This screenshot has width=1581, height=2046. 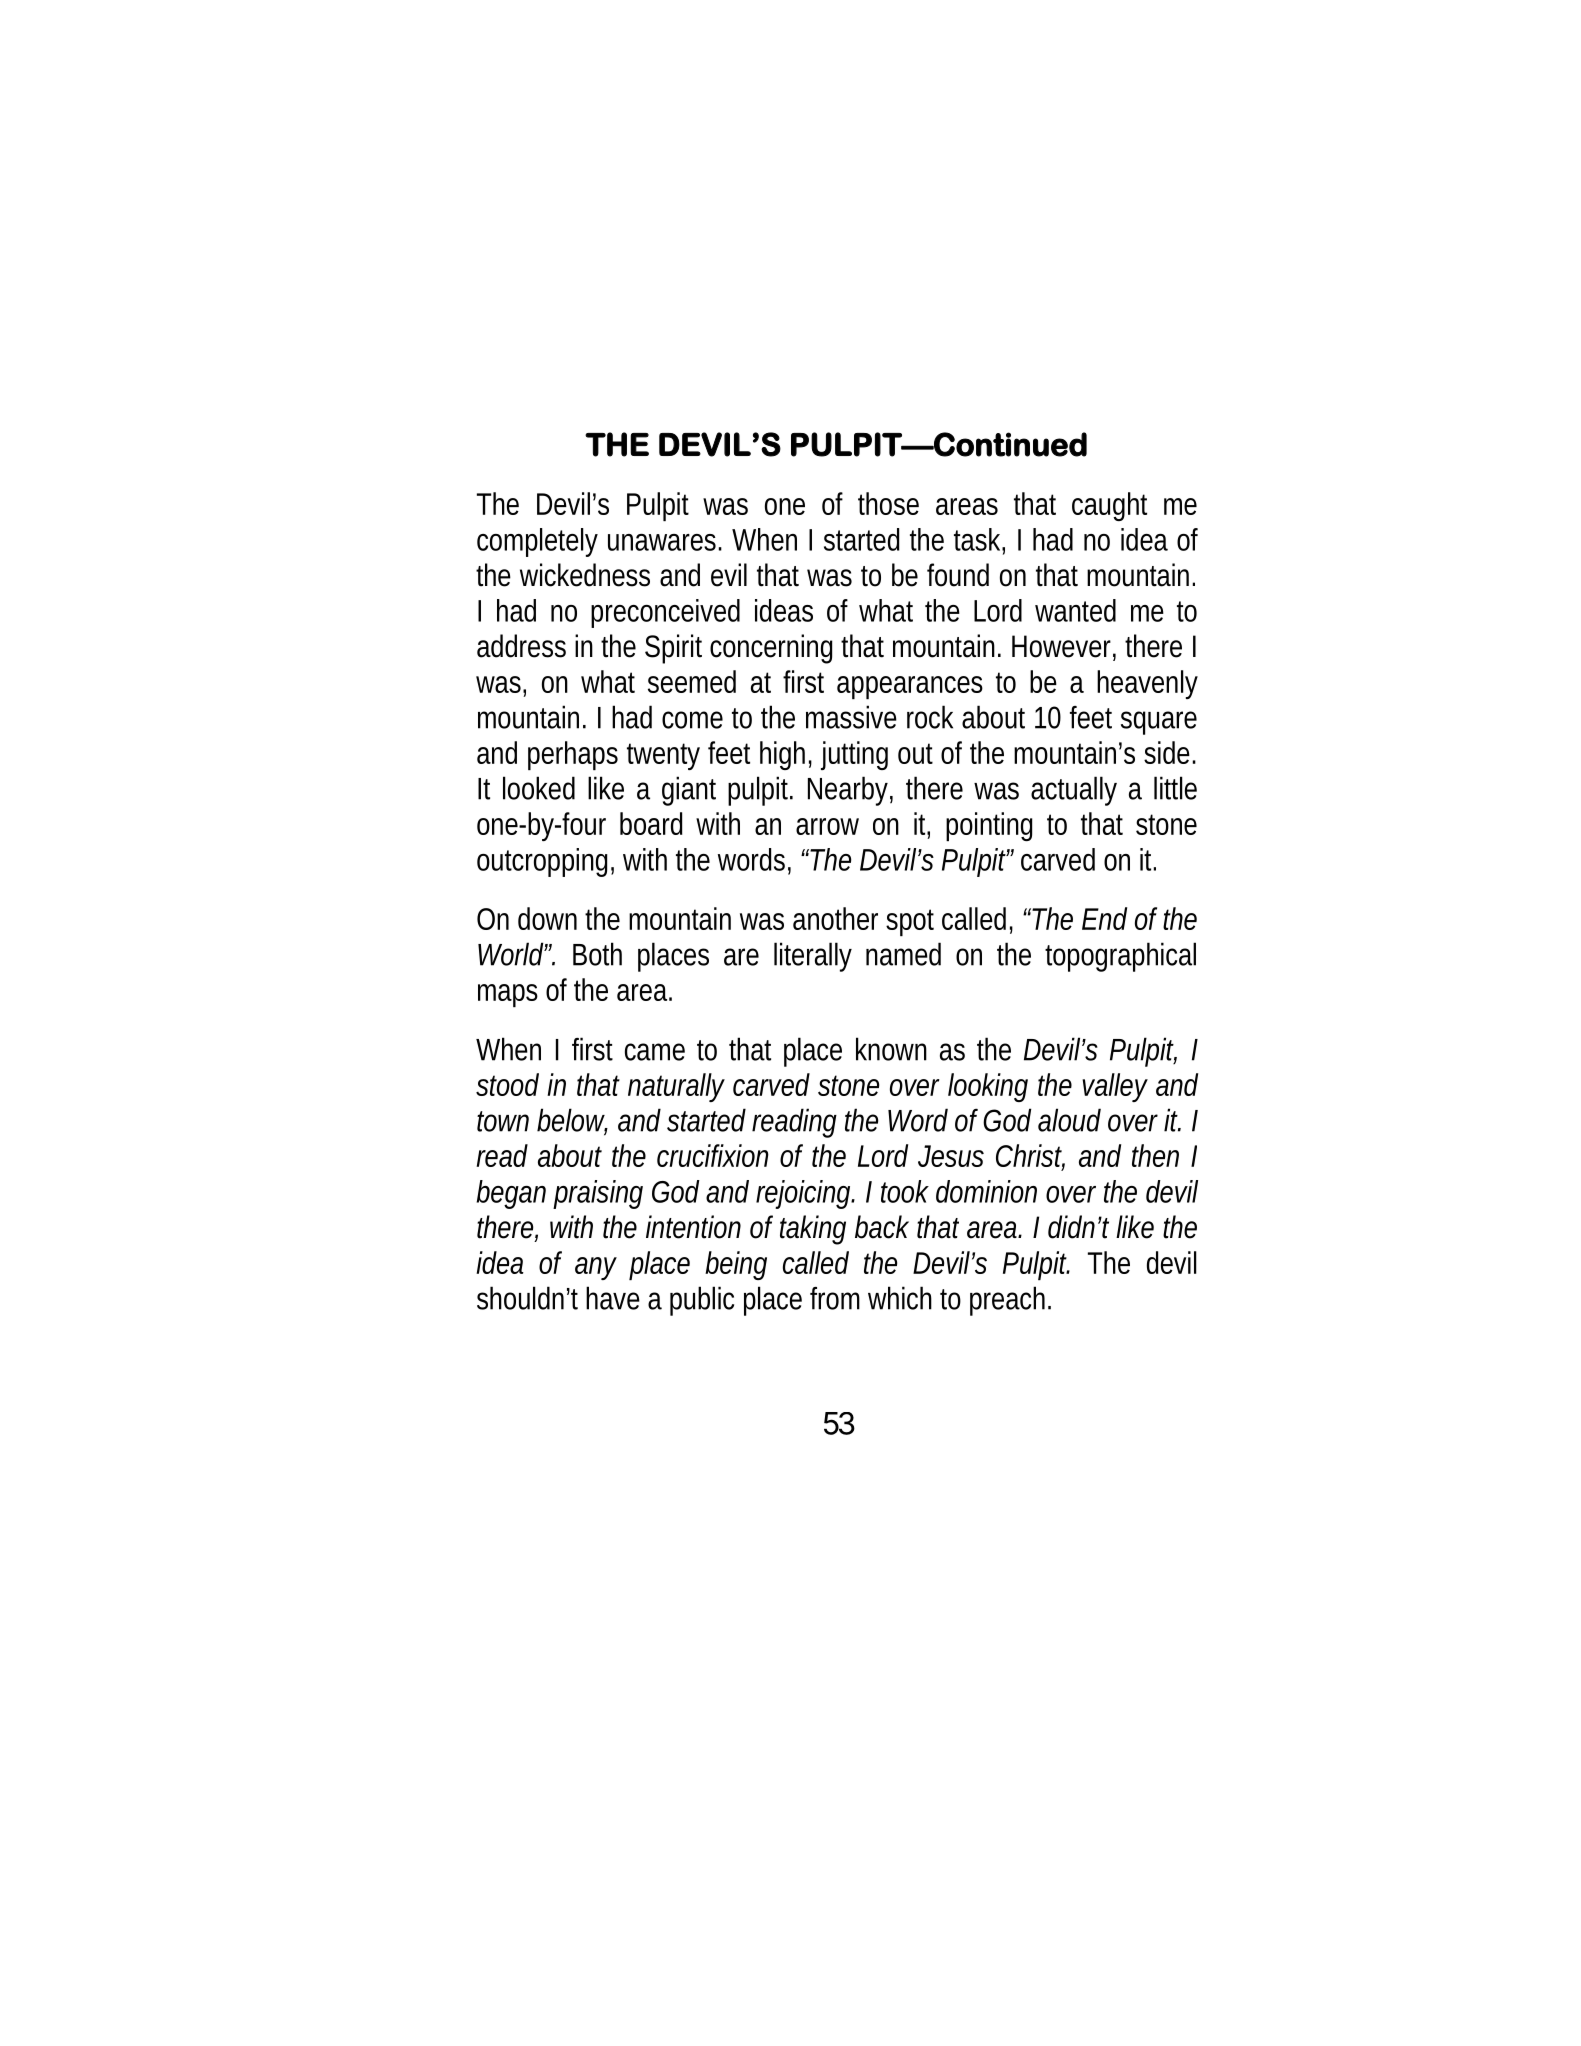 What do you see at coordinates (1104, 918) in the screenshot?
I see `End` at bounding box center [1104, 918].
